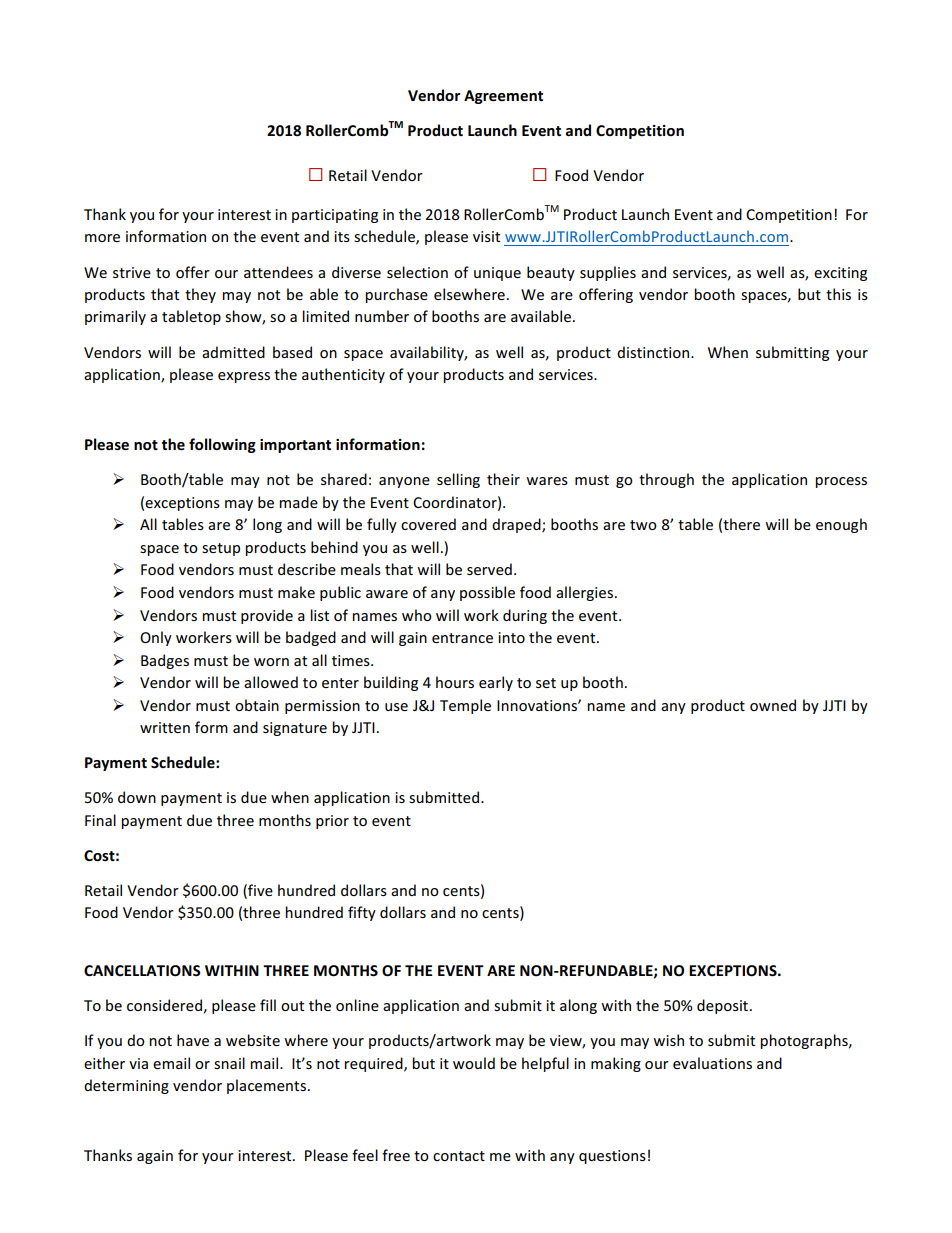  Describe the element at coordinates (102, 238) in the image. I see `more` at that location.
